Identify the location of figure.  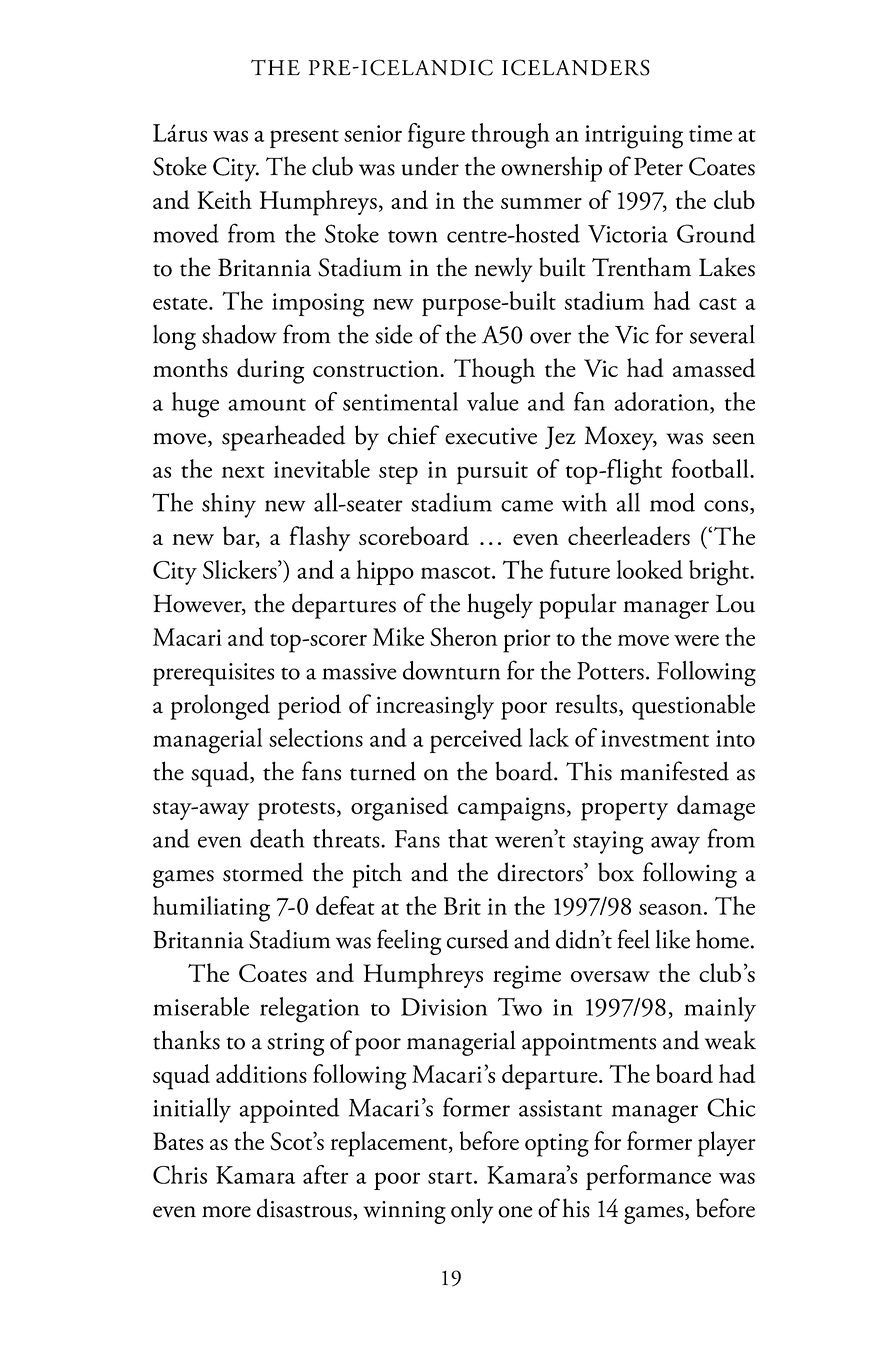
(436, 136).
